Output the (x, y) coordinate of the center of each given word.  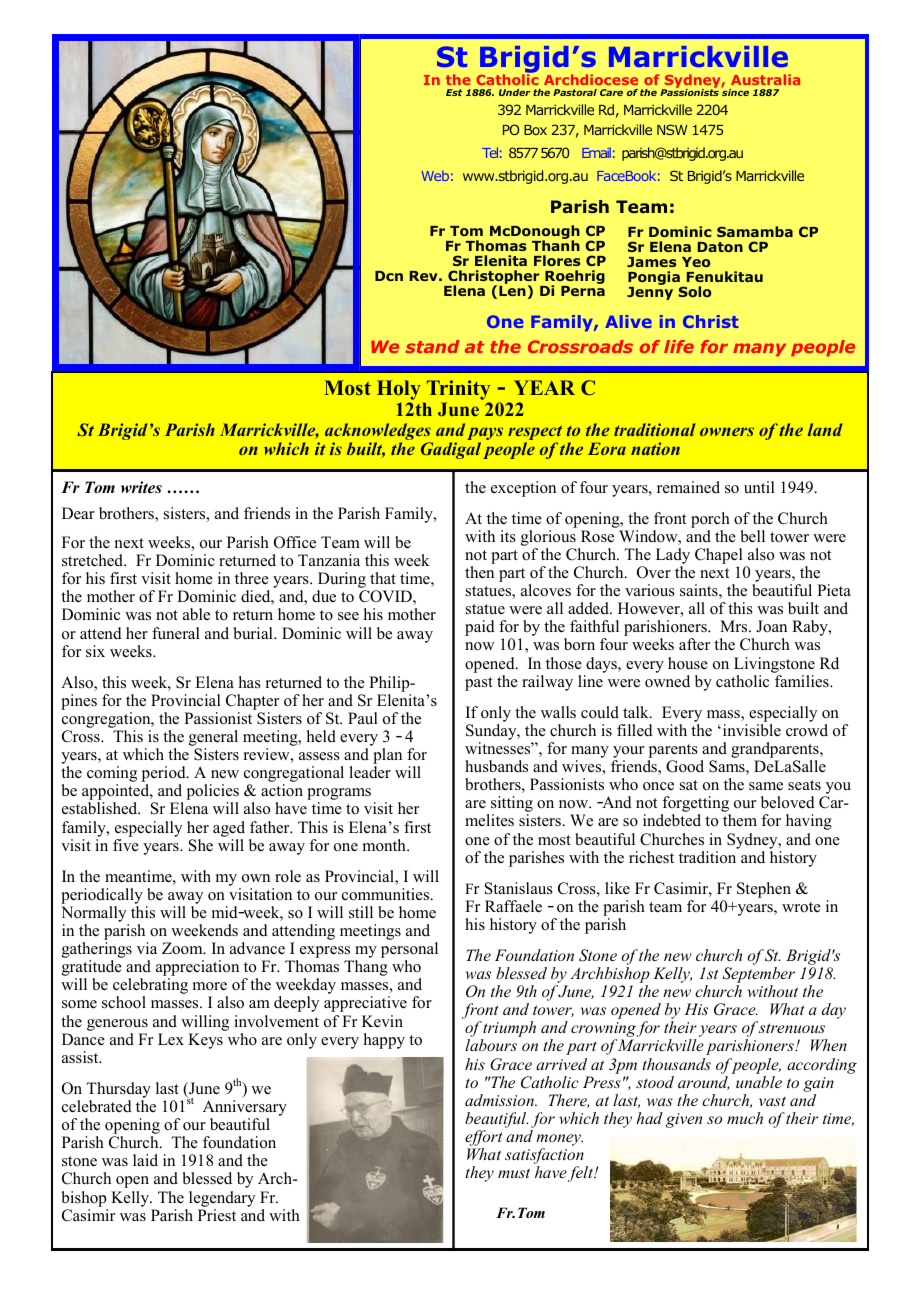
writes (141, 487)
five (126, 845)
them (740, 820)
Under (514, 92)
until (759, 487)
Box (535, 130)
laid (145, 1160)
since (735, 91)
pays (485, 435)
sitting (512, 805)
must (514, 1173)
